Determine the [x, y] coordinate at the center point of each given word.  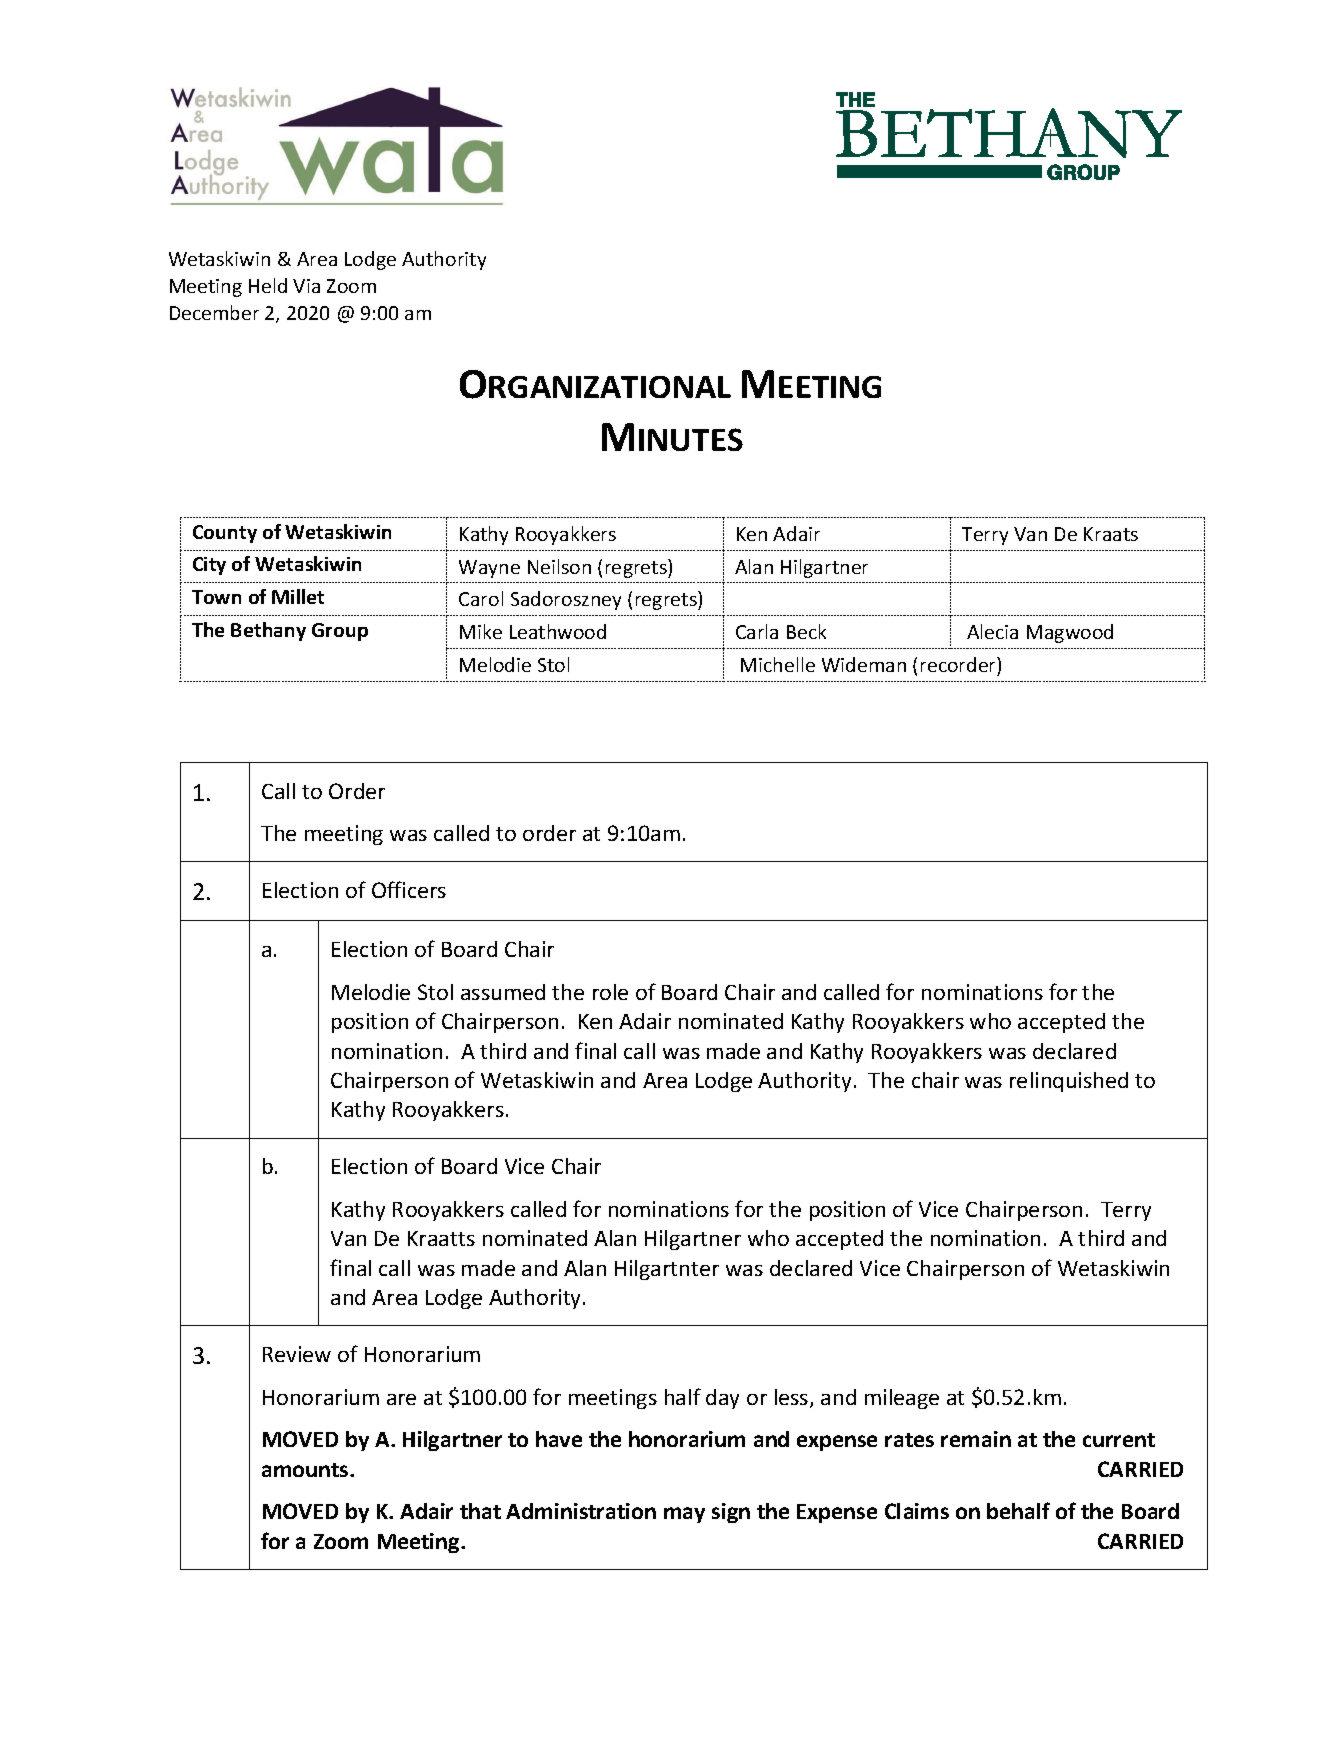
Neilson [559, 566]
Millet [298, 596]
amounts [306, 1470]
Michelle [778, 664]
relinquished [1069, 1082]
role [610, 992]
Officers [409, 889]
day [722, 1399]
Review [297, 1354]
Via [306, 286]
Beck [806, 631]
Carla [757, 631]
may [684, 1515]
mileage [902, 1399]
